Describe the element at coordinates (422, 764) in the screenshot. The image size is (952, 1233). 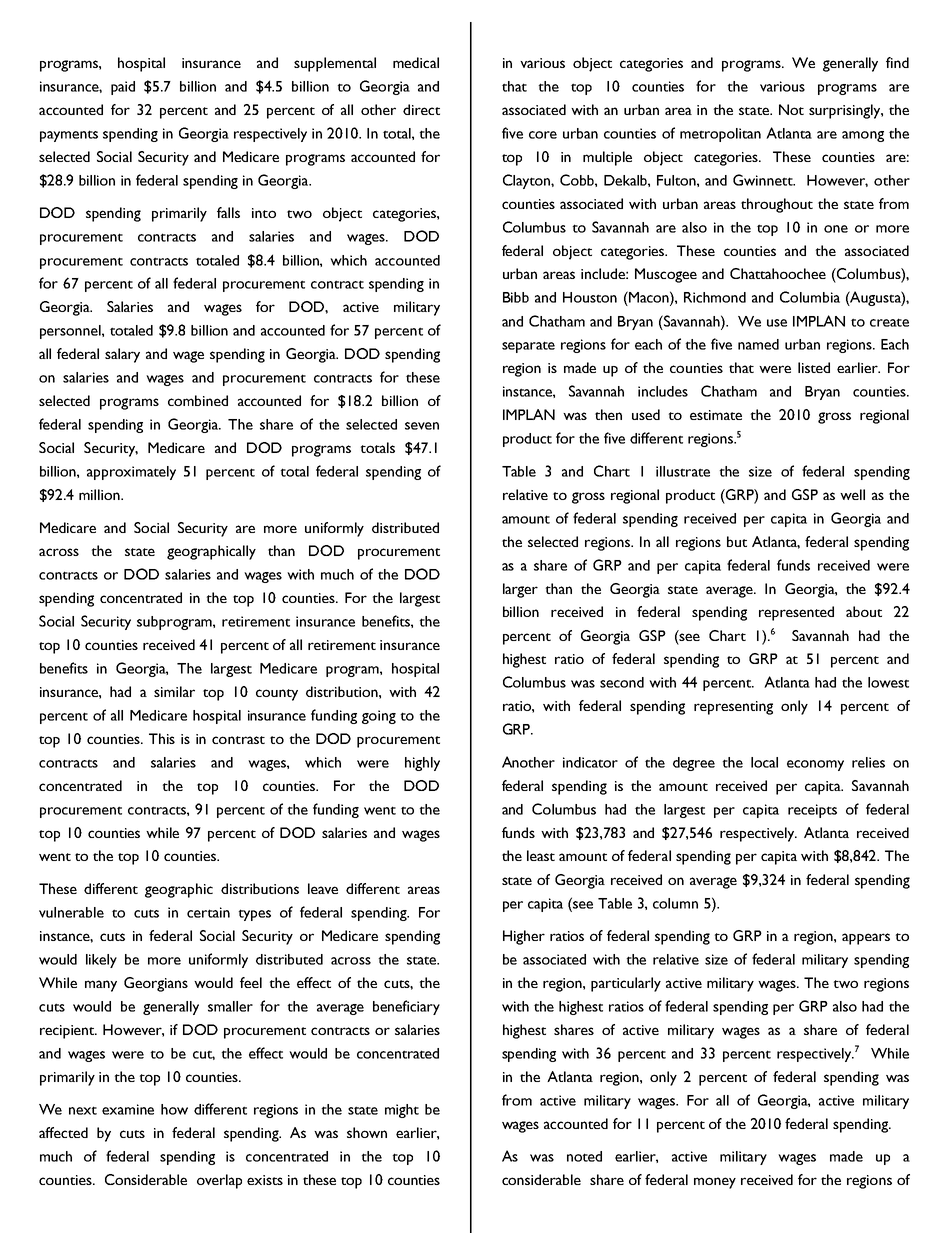
I see `highly` at that location.
